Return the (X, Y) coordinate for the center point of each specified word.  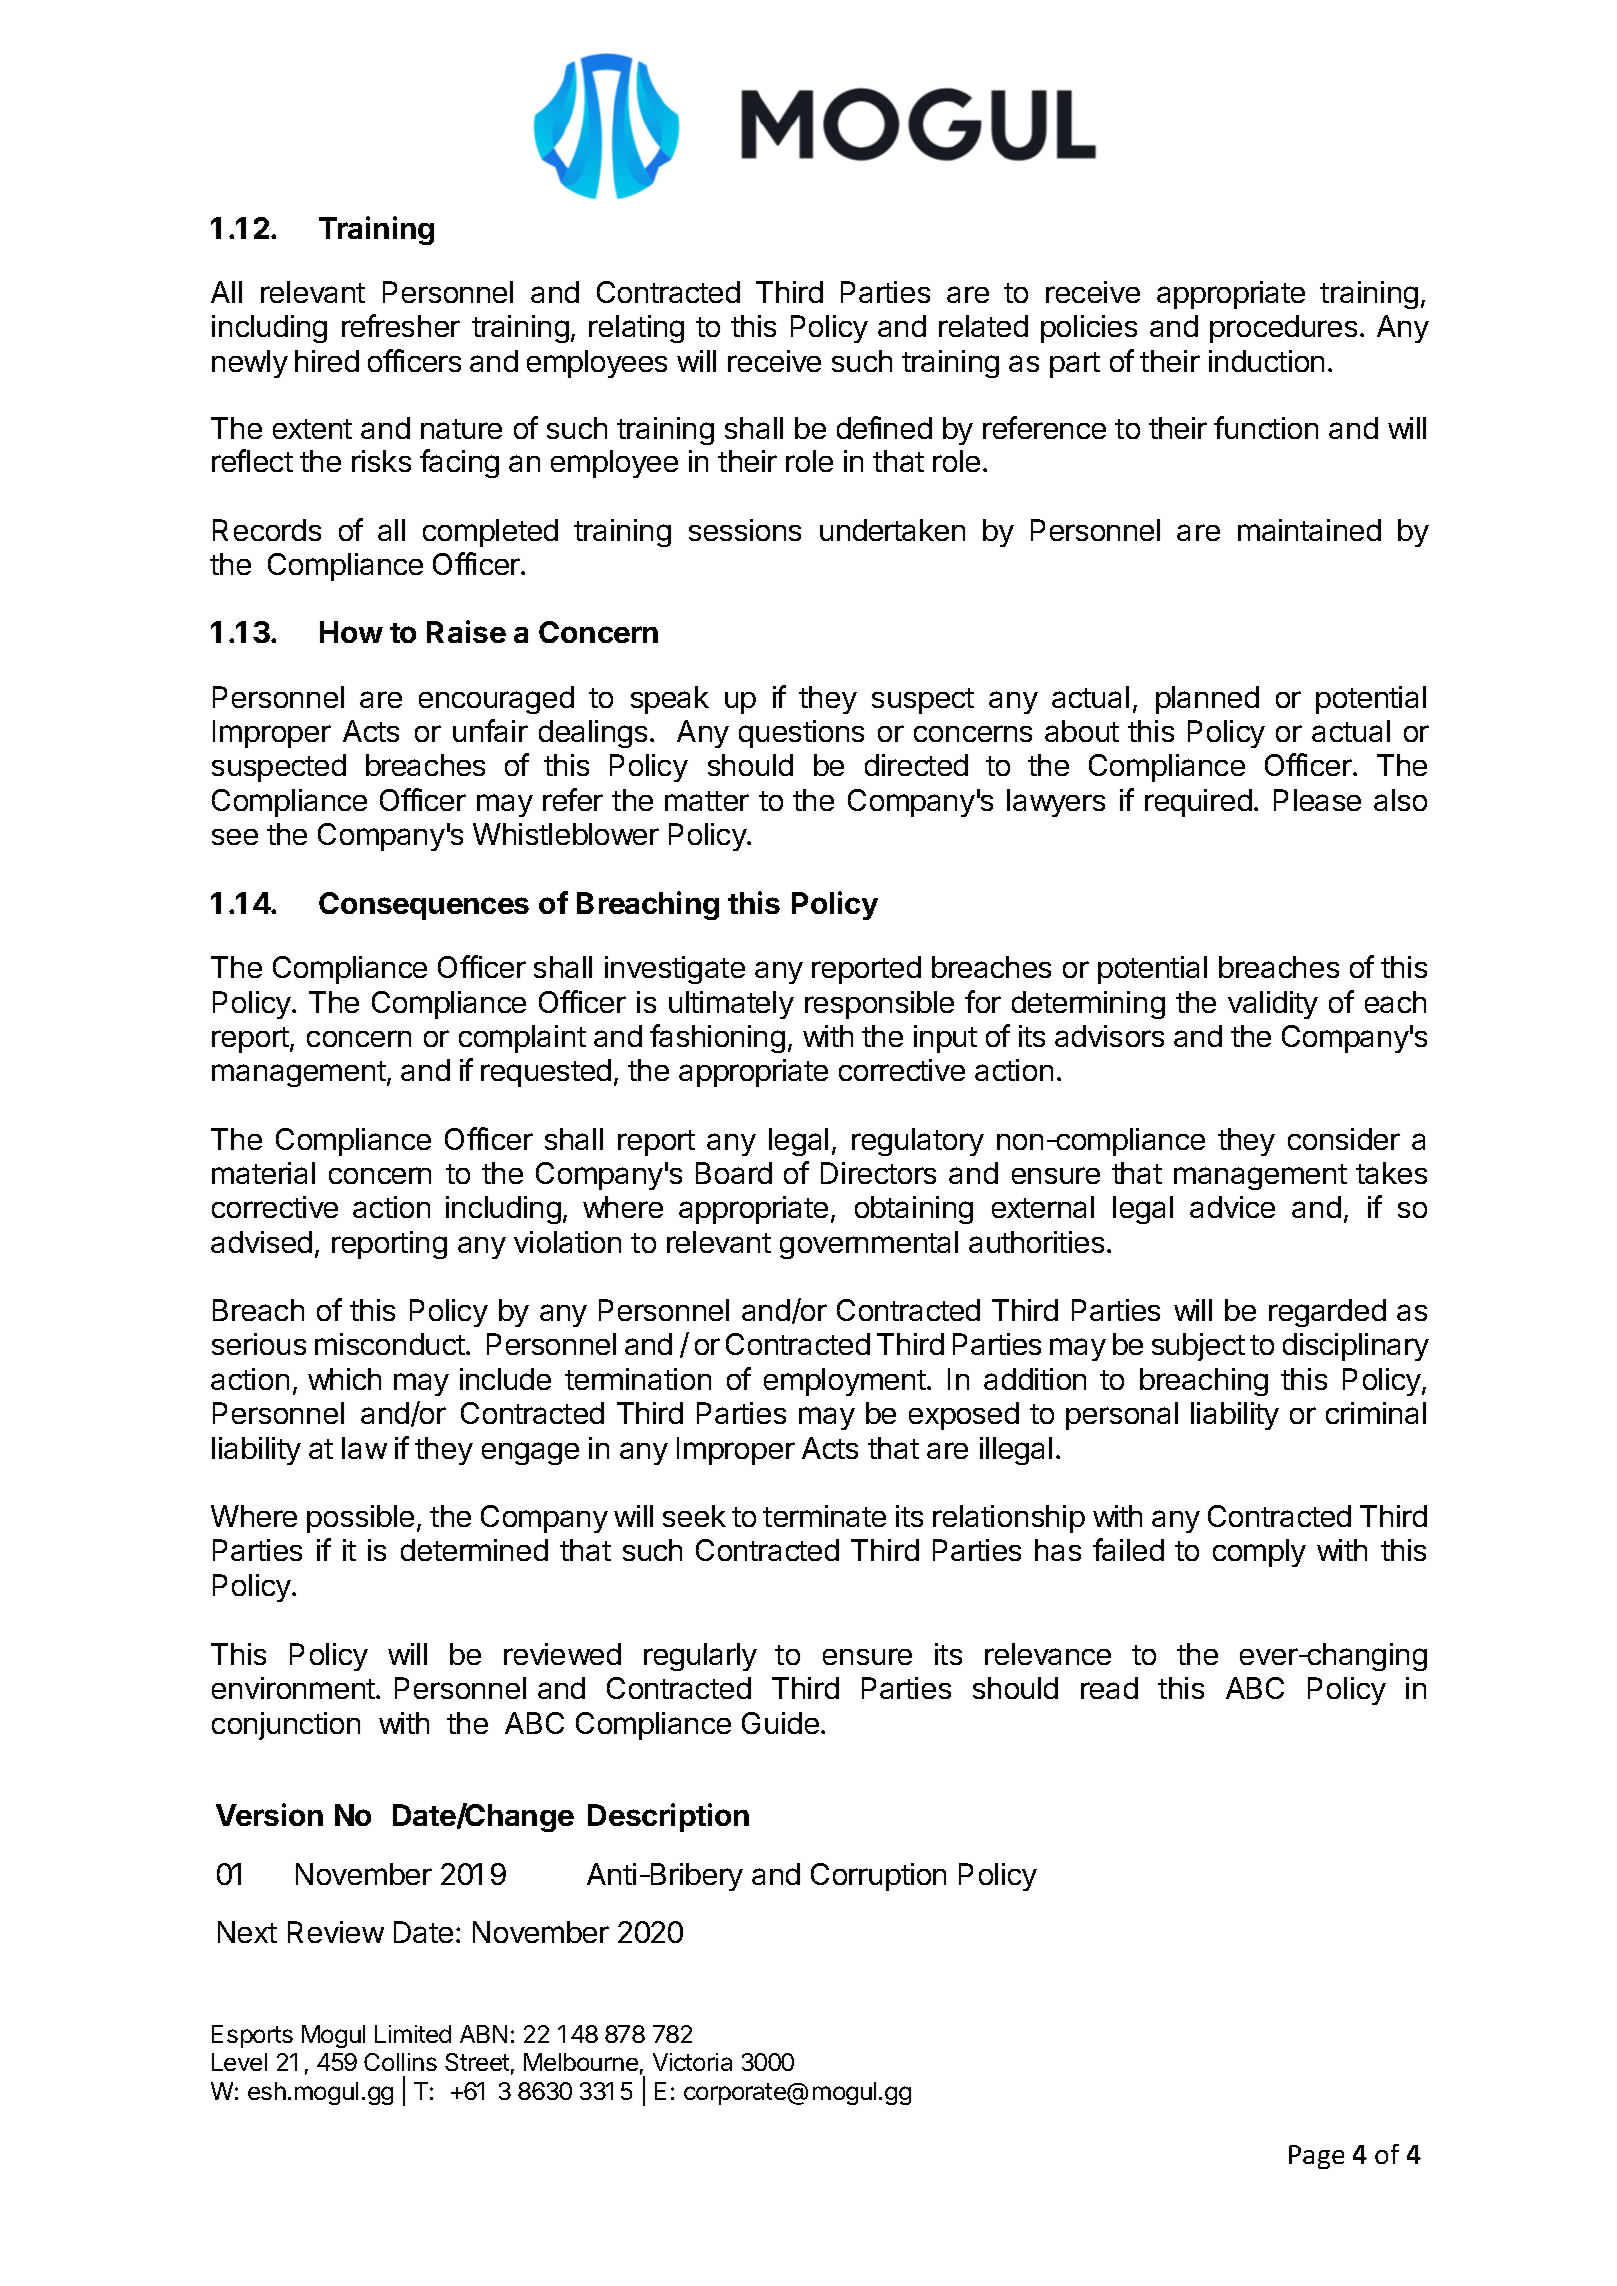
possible (360, 1519)
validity (1273, 1005)
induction (1266, 361)
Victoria (692, 2062)
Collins (400, 2062)
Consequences (424, 906)
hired (327, 361)
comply (1259, 1553)
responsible (879, 1005)
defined (884, 427)
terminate (824, 1516)
